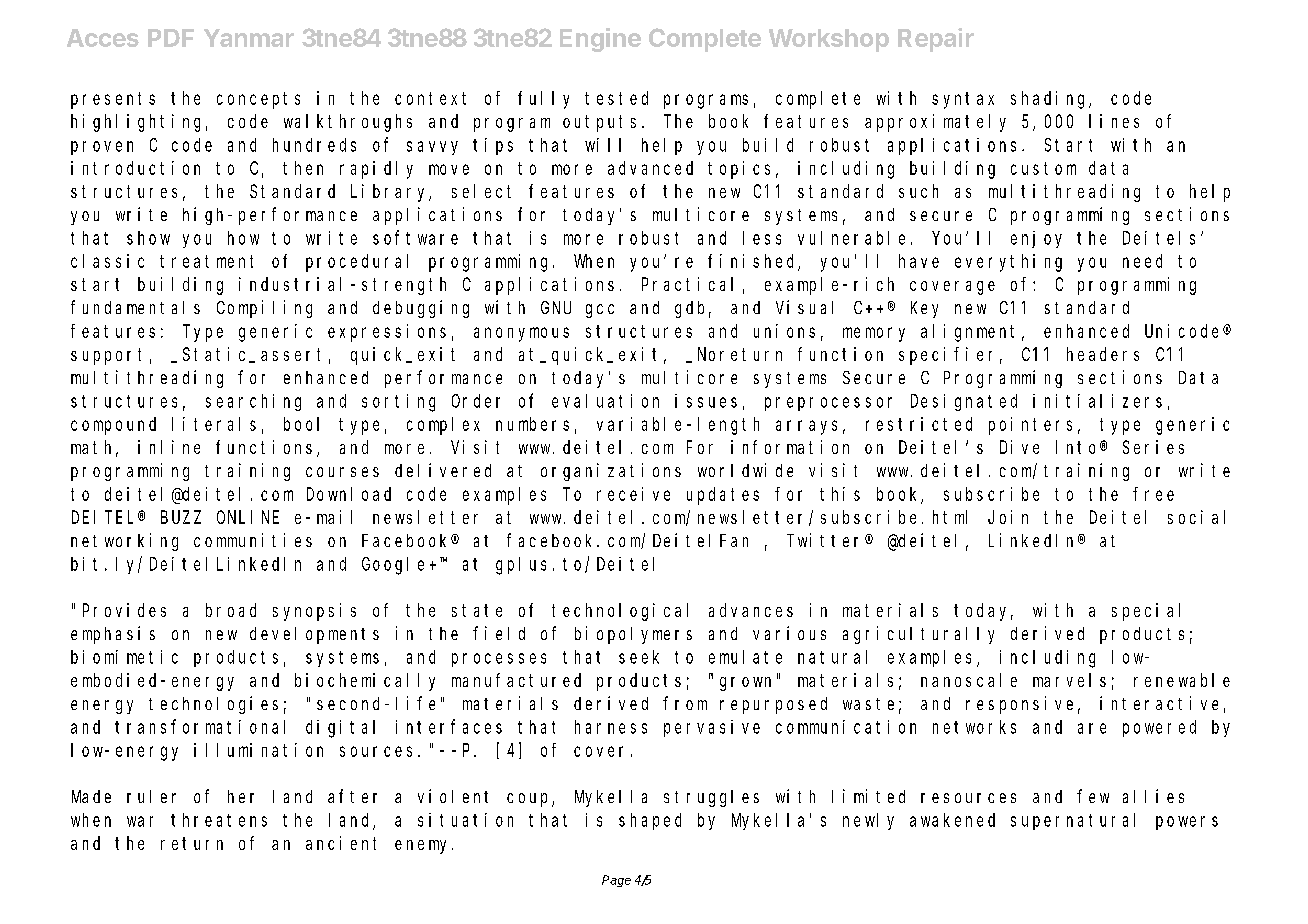  What do you see at coordinates (1069, 680) in the screenshot?
I see `marvels` at bounding box center [1069, 680].
